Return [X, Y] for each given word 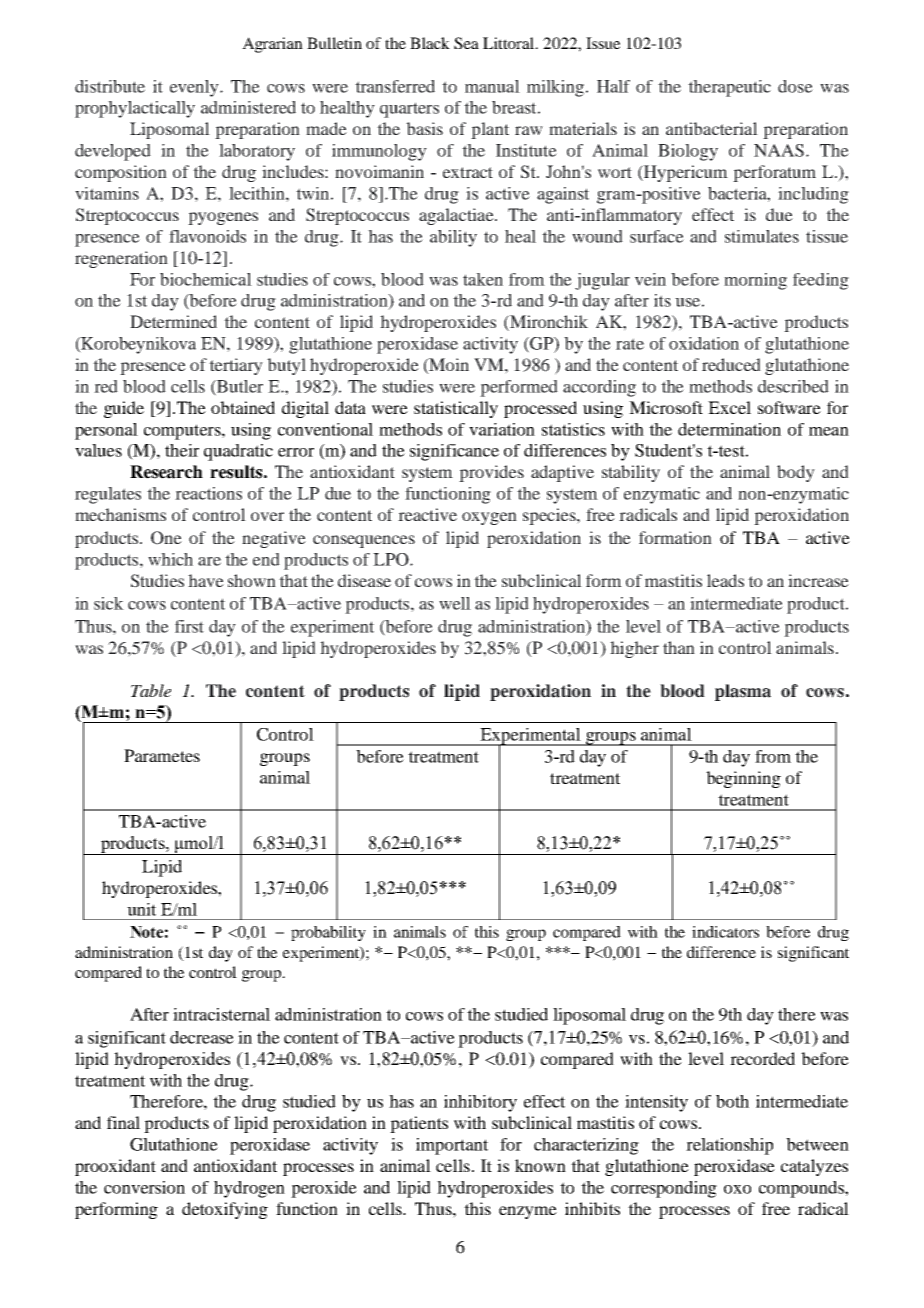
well [455, 603]
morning [755, 281]
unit [141, 909]
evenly [195, 88]
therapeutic [729, 88]
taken [483, 279]
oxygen [489, 518]
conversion [144, 1187]
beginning [743, 779]
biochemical [206, 279]
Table [151, 690]
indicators [725, 932]
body [796, 473]
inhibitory [480, 1103]
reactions [208, 493]
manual [492, 86]
